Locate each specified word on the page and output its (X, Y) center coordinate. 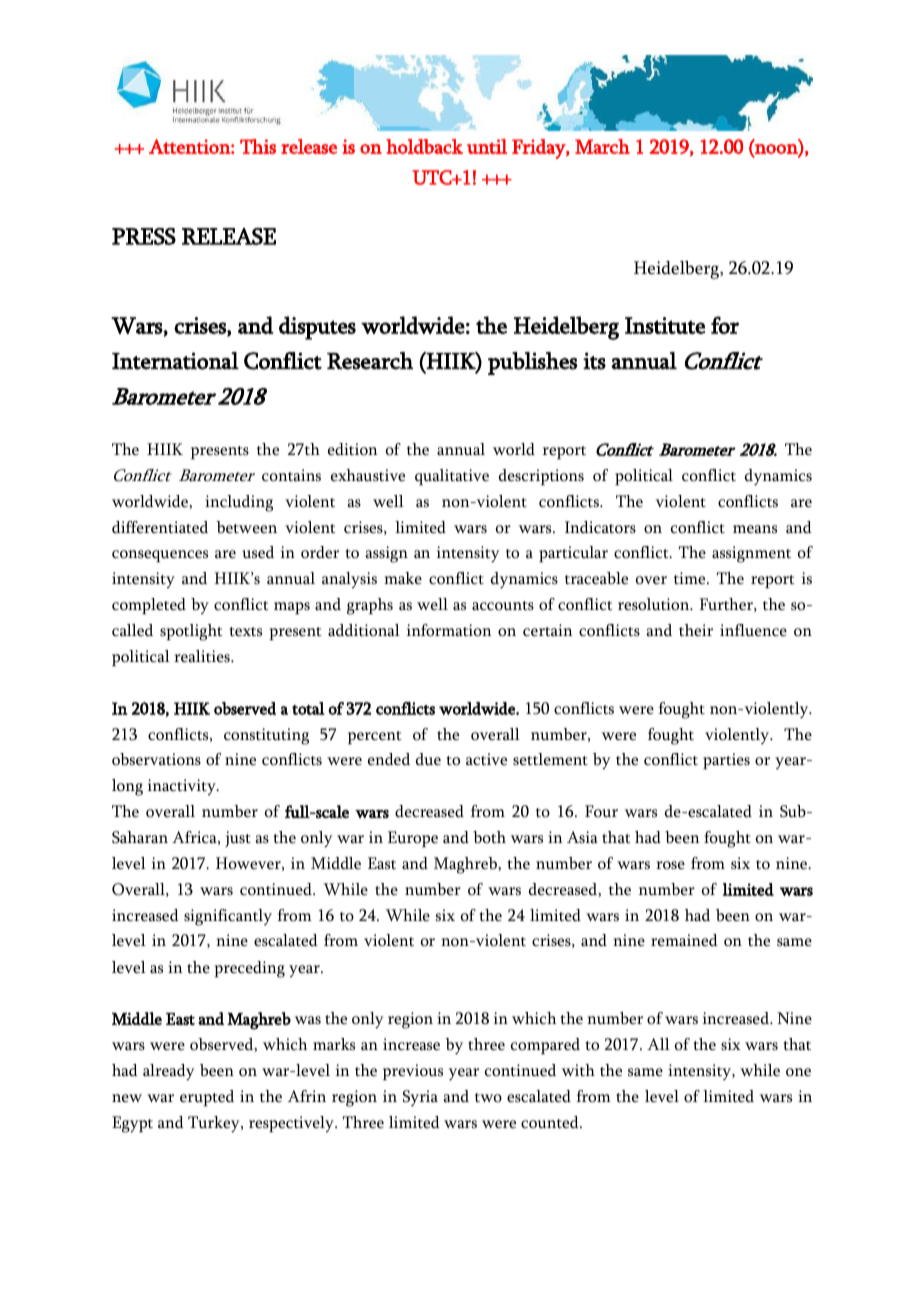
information (449, 630)
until (487, 146)
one (798, 1072)
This (258, 146)
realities (203, 656)
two (488, 1098)
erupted (207, 1098)
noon (776, 150)
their (696, 630)
